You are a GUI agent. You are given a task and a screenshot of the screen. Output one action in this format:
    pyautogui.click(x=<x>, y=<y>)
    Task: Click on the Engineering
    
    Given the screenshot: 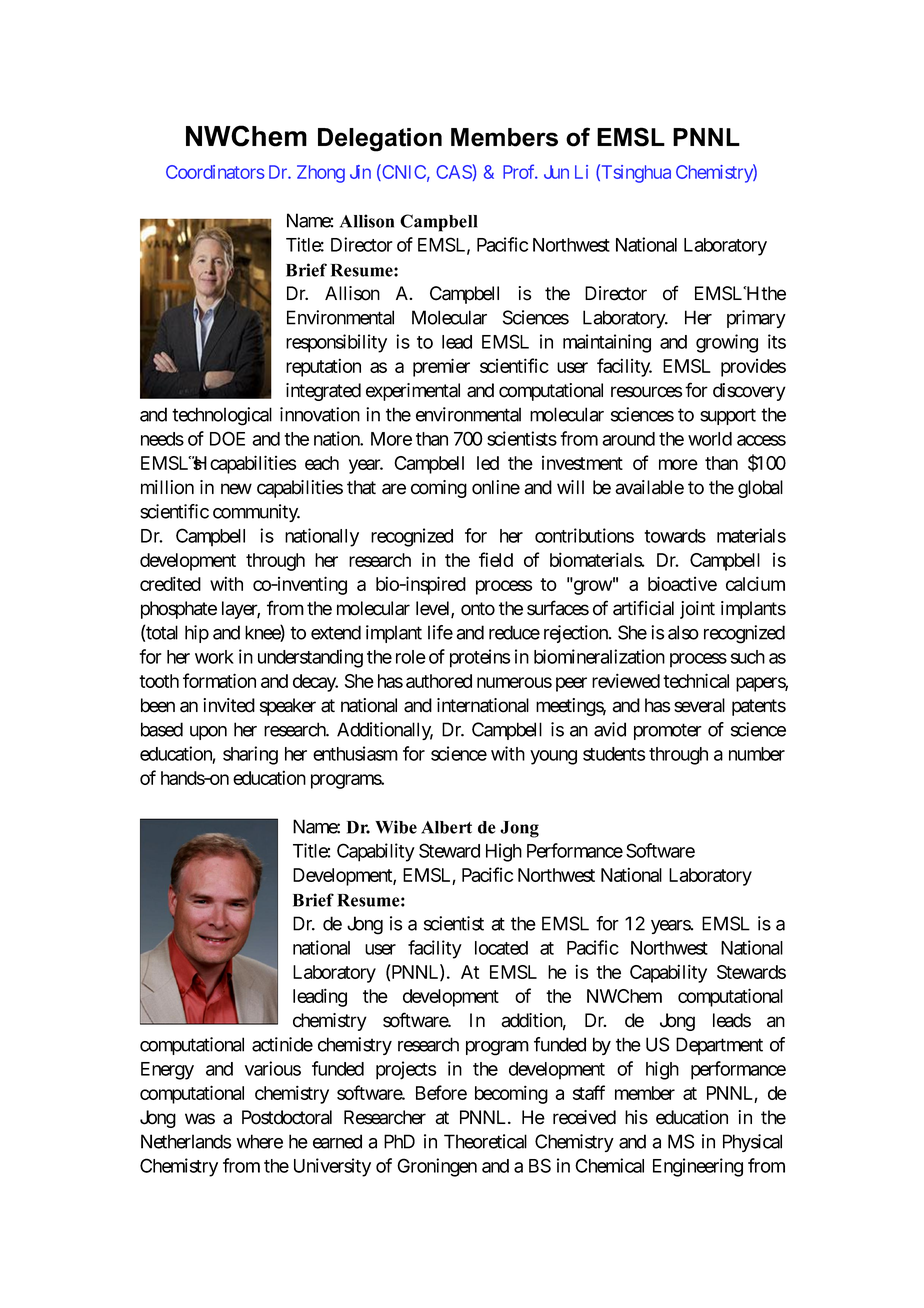 What is the action you would take?
    pyautogui.click(x=698, y=1167)
